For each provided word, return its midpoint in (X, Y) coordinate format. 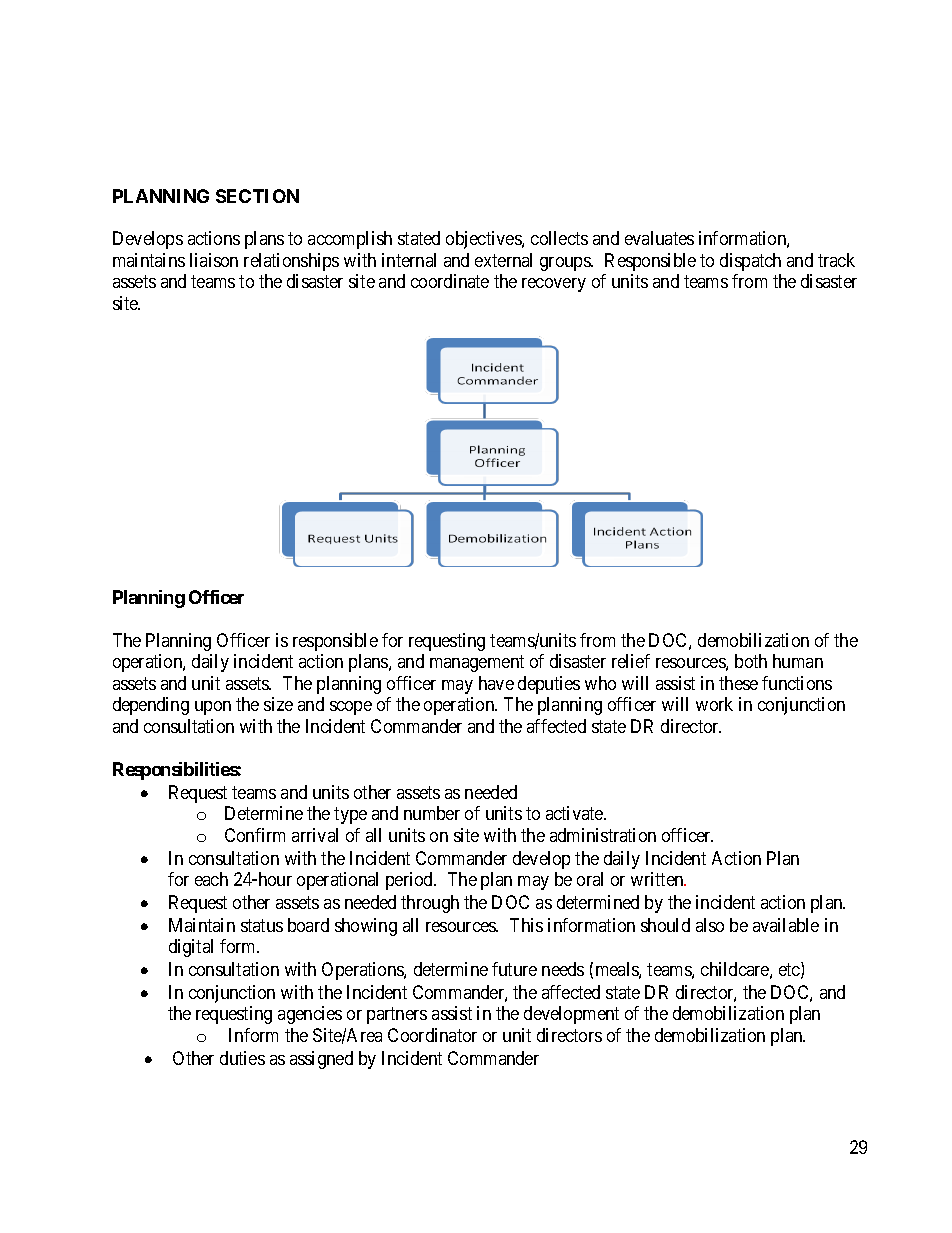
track (836, 260)
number (432, 813)
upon (213, 708)
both (751, 661)
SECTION (257, 196)
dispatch (750, 262)
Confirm (255, 835)
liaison (214, 260)
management (477, 664)
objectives (484, 240)
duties (242, 1058)
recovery (554, 285)
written (658, 879)
